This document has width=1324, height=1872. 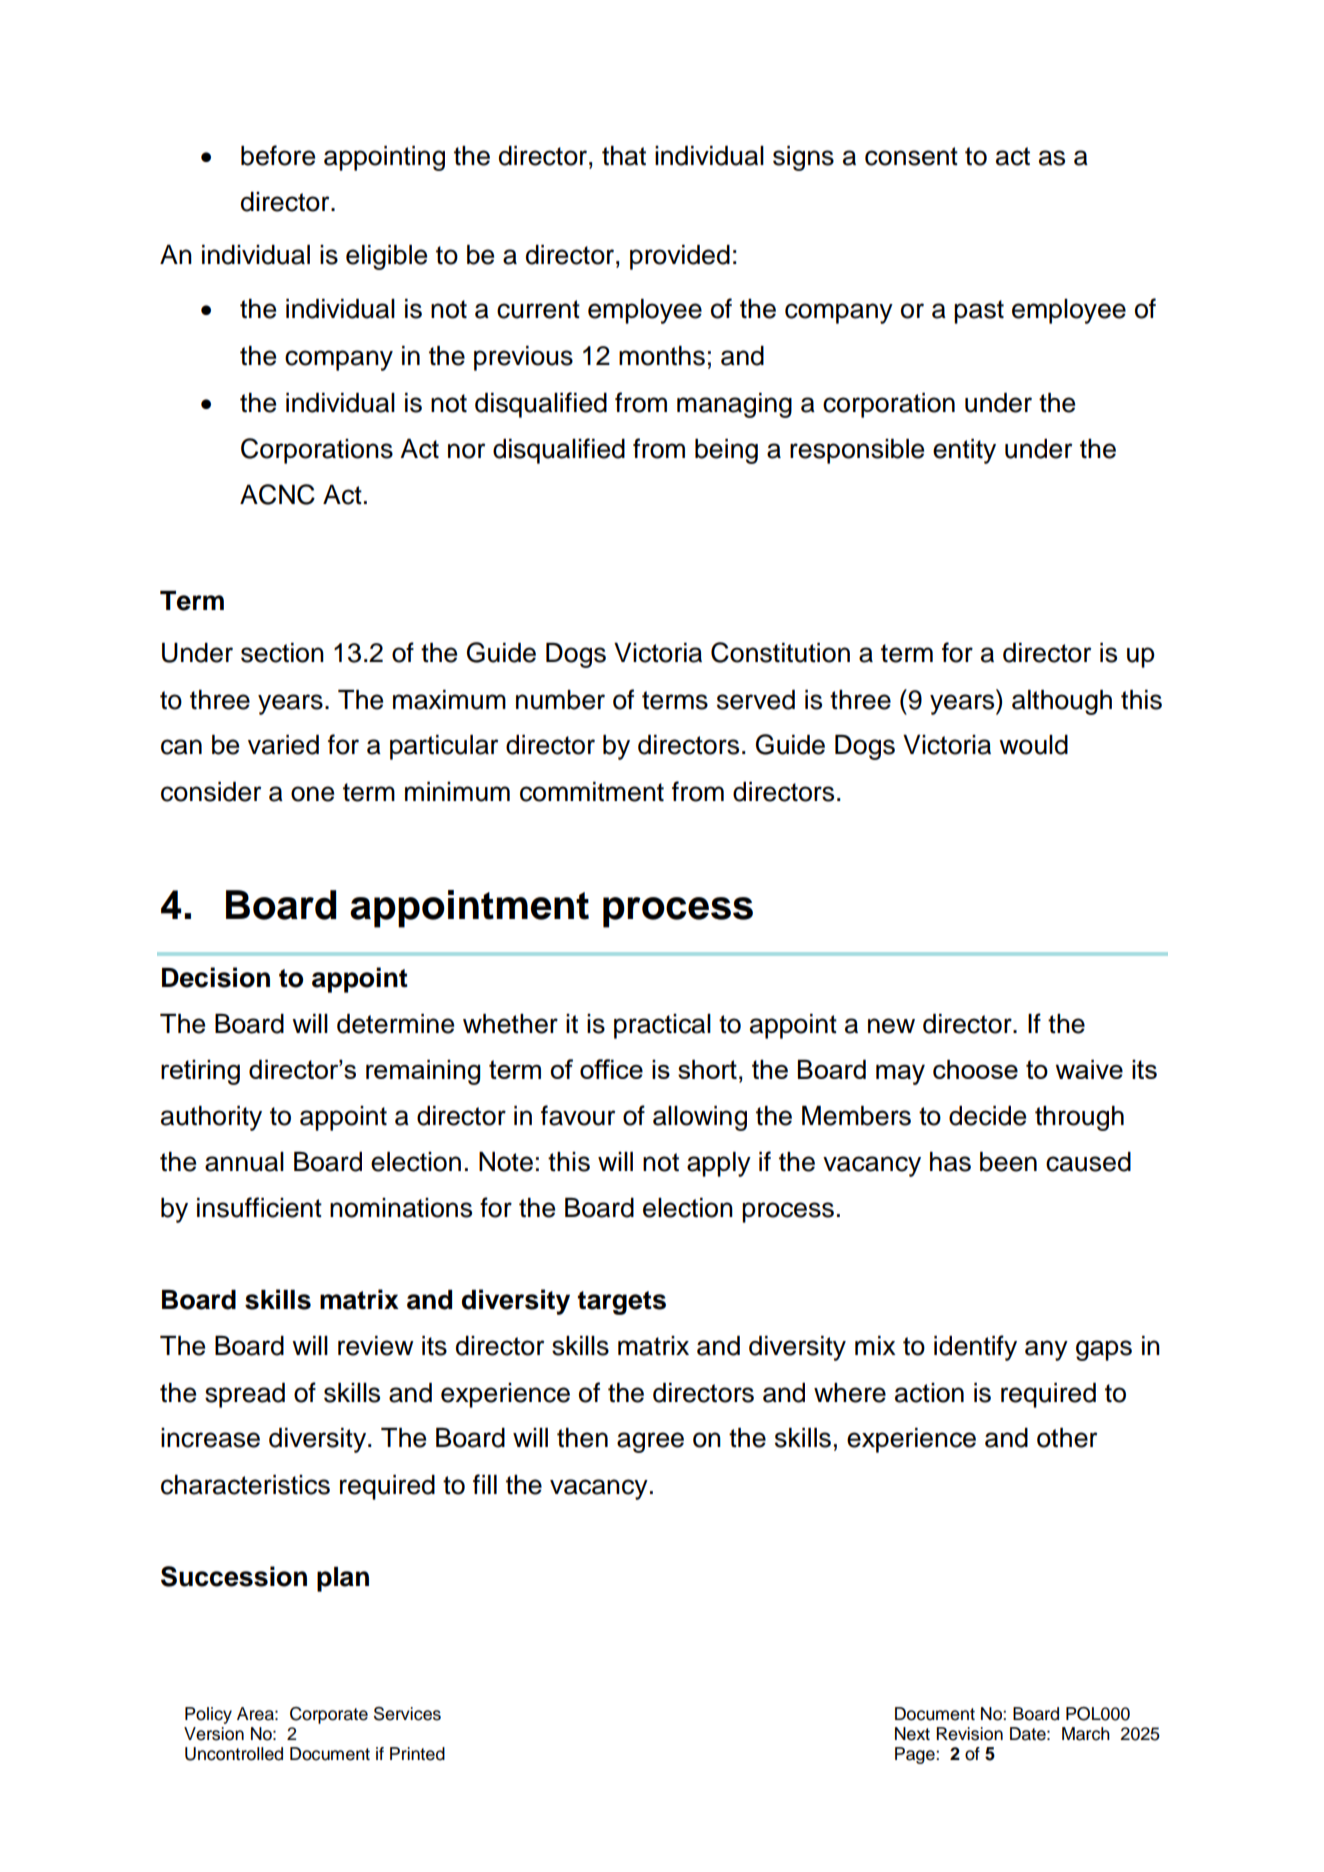 What do you see at coordinates (624, 156) in the document?
I see `that` at bounding box center [624, 156].
